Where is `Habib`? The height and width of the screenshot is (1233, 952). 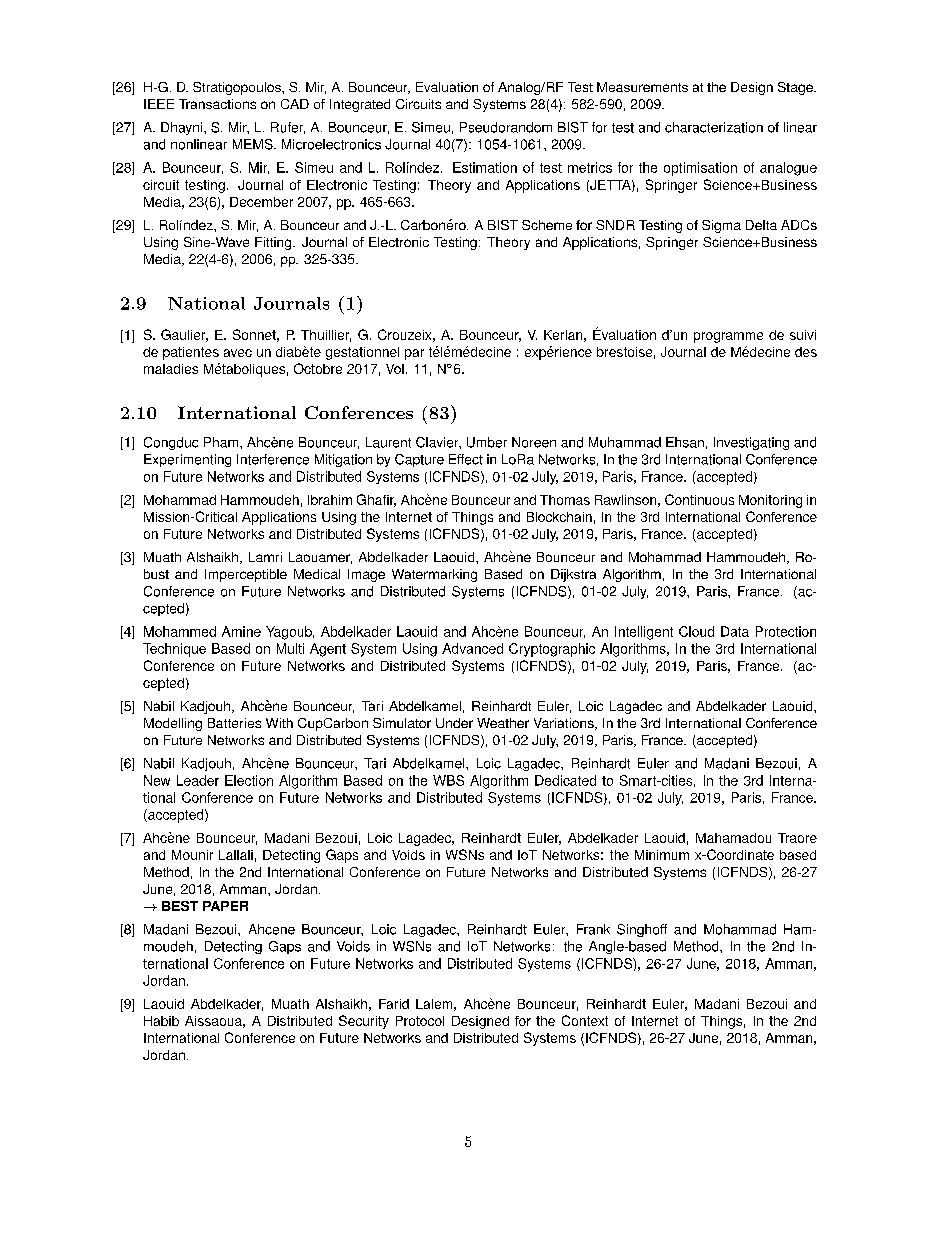
Habib is located at coordinates (161, 1021).
